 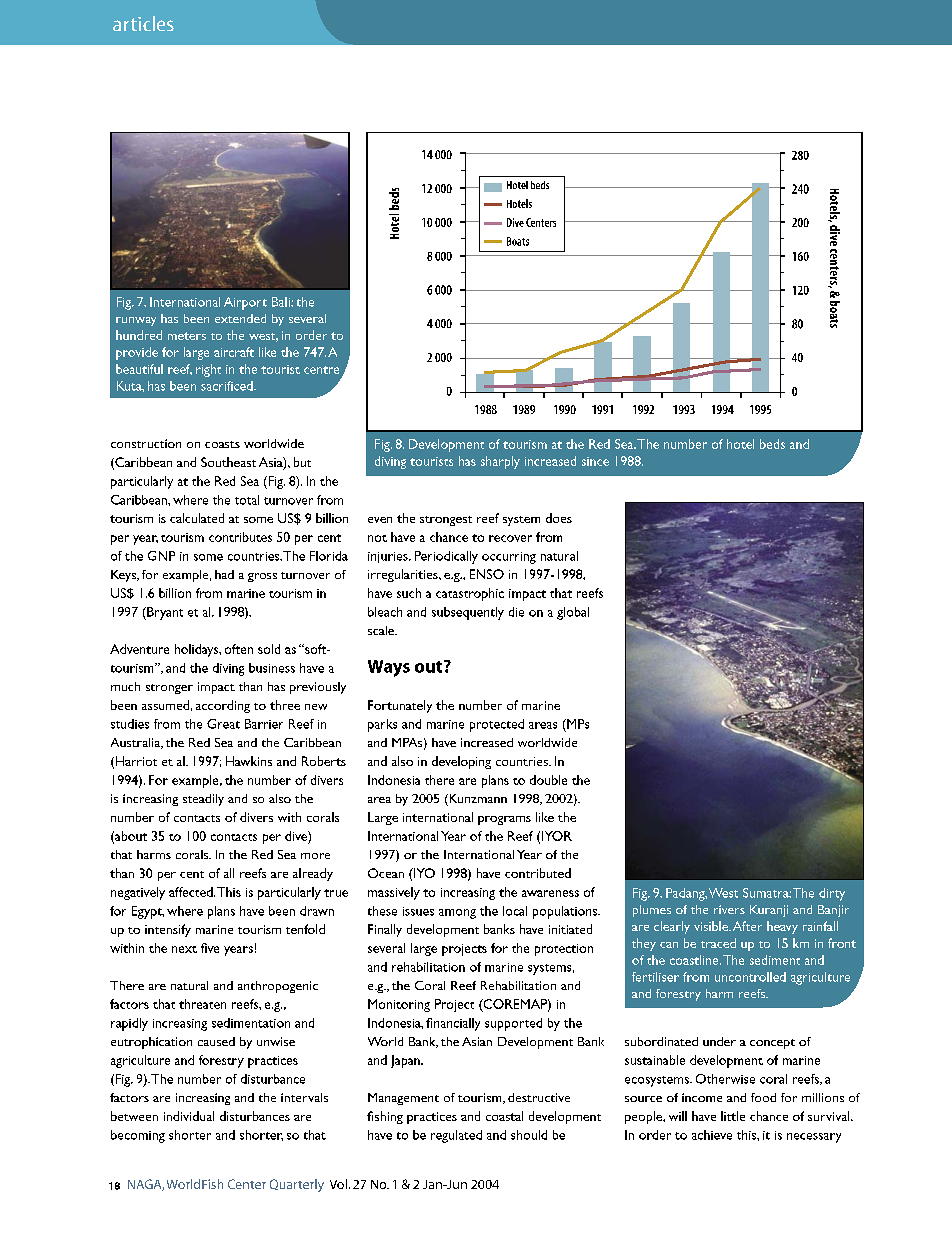 What do you see at coordinates (189, 1116) in the page?
I see `individual` at bounding box center [189, 1116].
